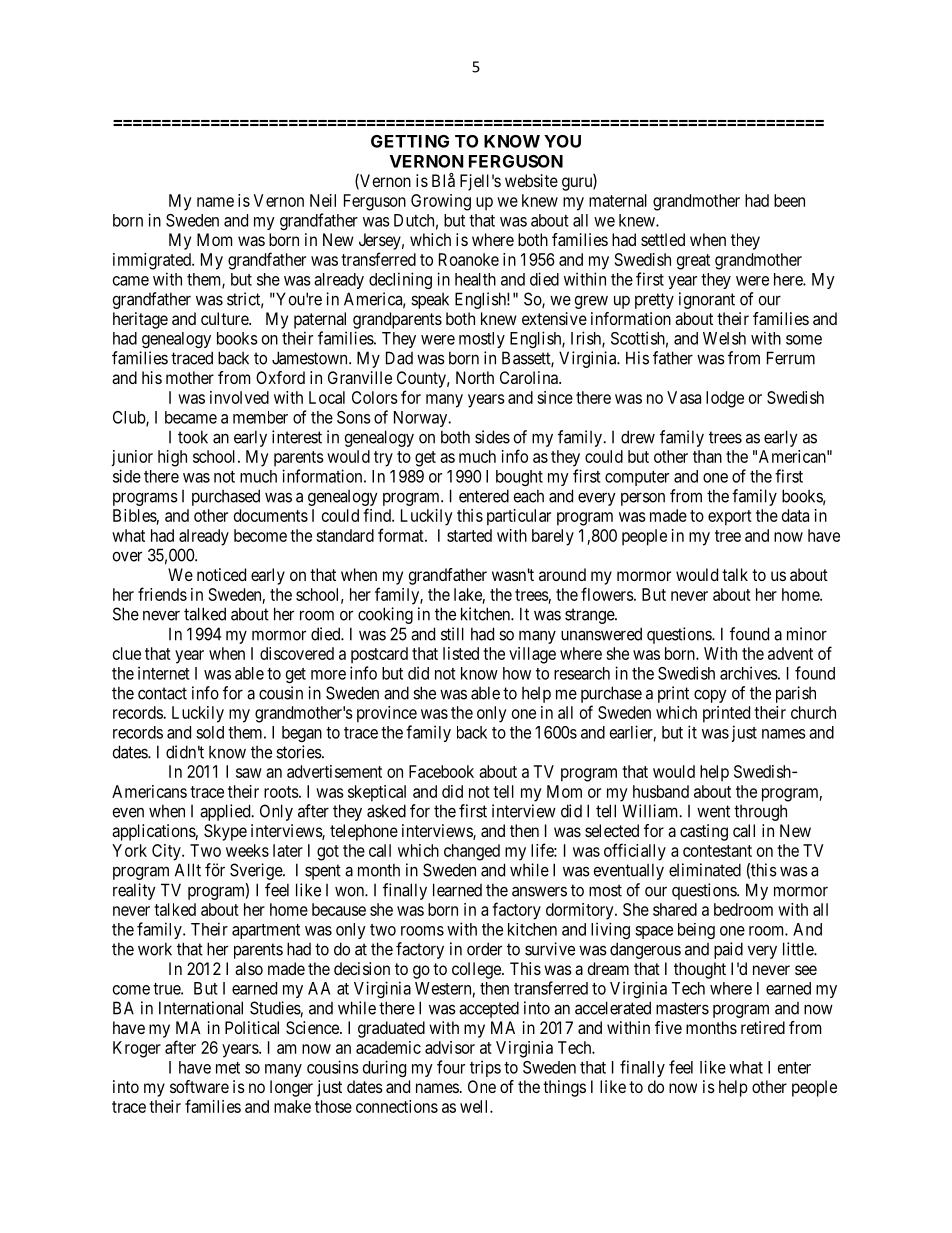 This screenshot has height=1233, width=952. Describe the element at coordinates (725, 399) in the screenshot. I see `lodge` at that location.
